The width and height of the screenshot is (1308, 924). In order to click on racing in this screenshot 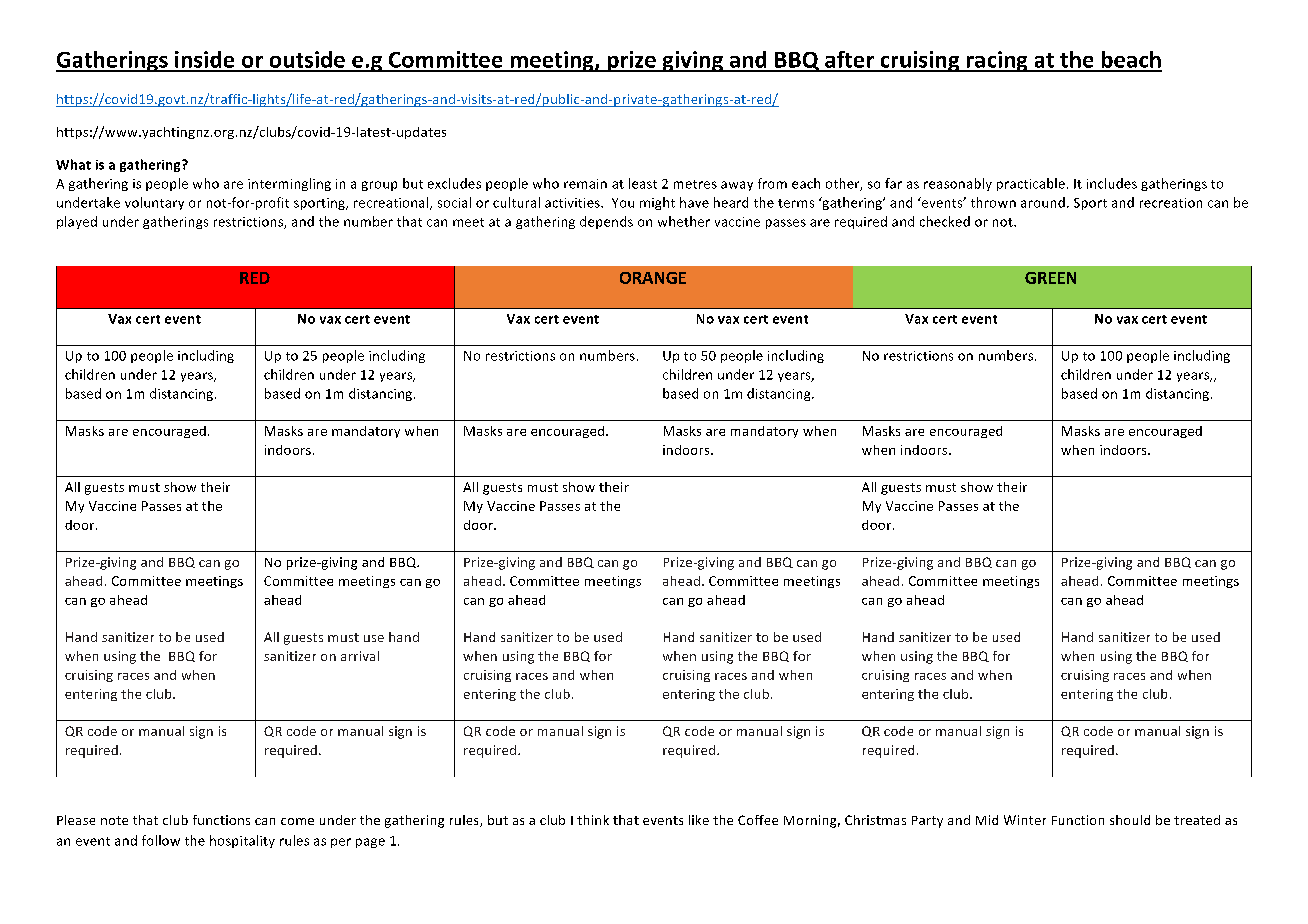, I will do `click(997, 61)`.
